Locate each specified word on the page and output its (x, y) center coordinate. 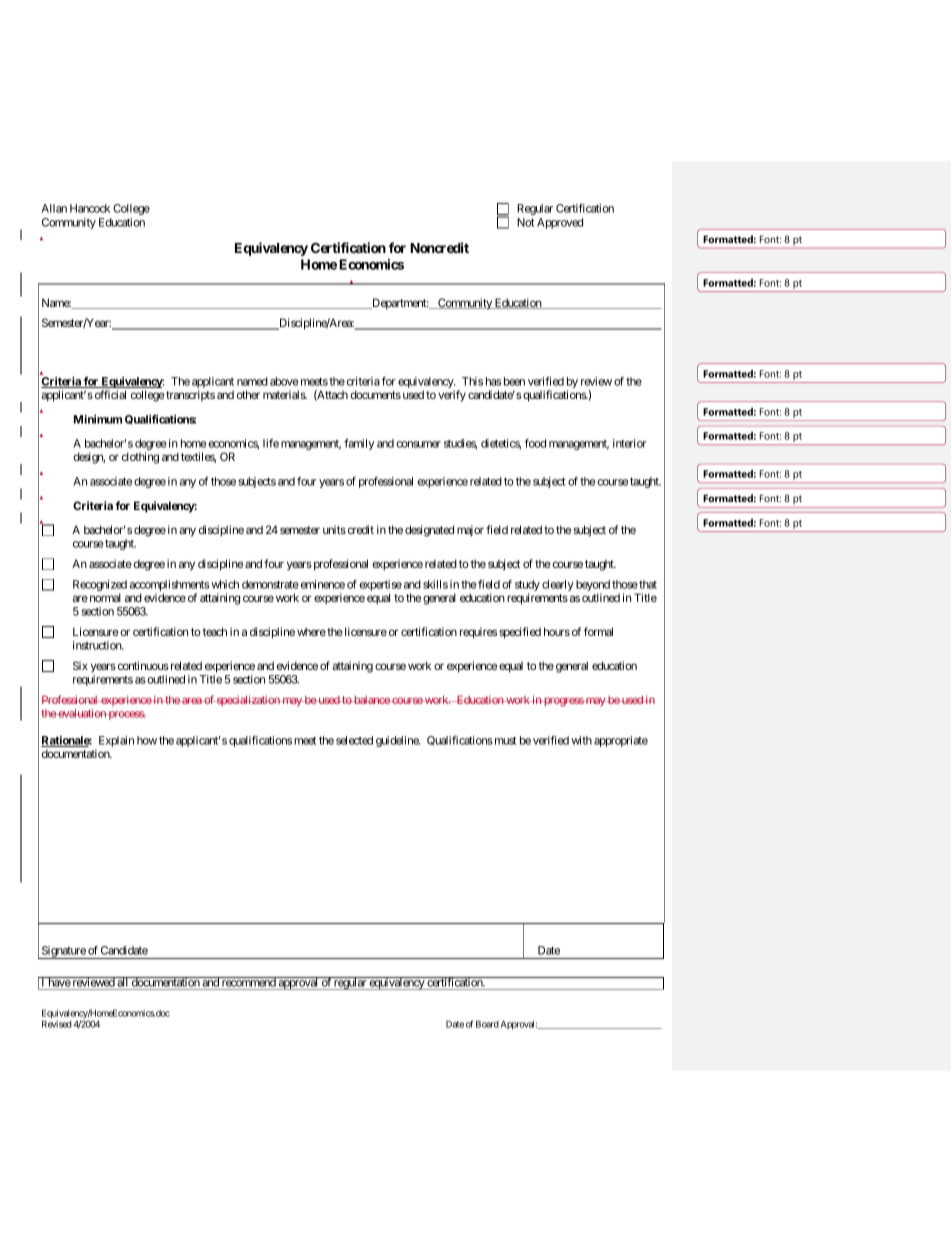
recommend (248, 982)
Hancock (90, 208)
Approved (560, 223)
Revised (57, 1024)
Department (399, 304)
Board (487, 1024)
